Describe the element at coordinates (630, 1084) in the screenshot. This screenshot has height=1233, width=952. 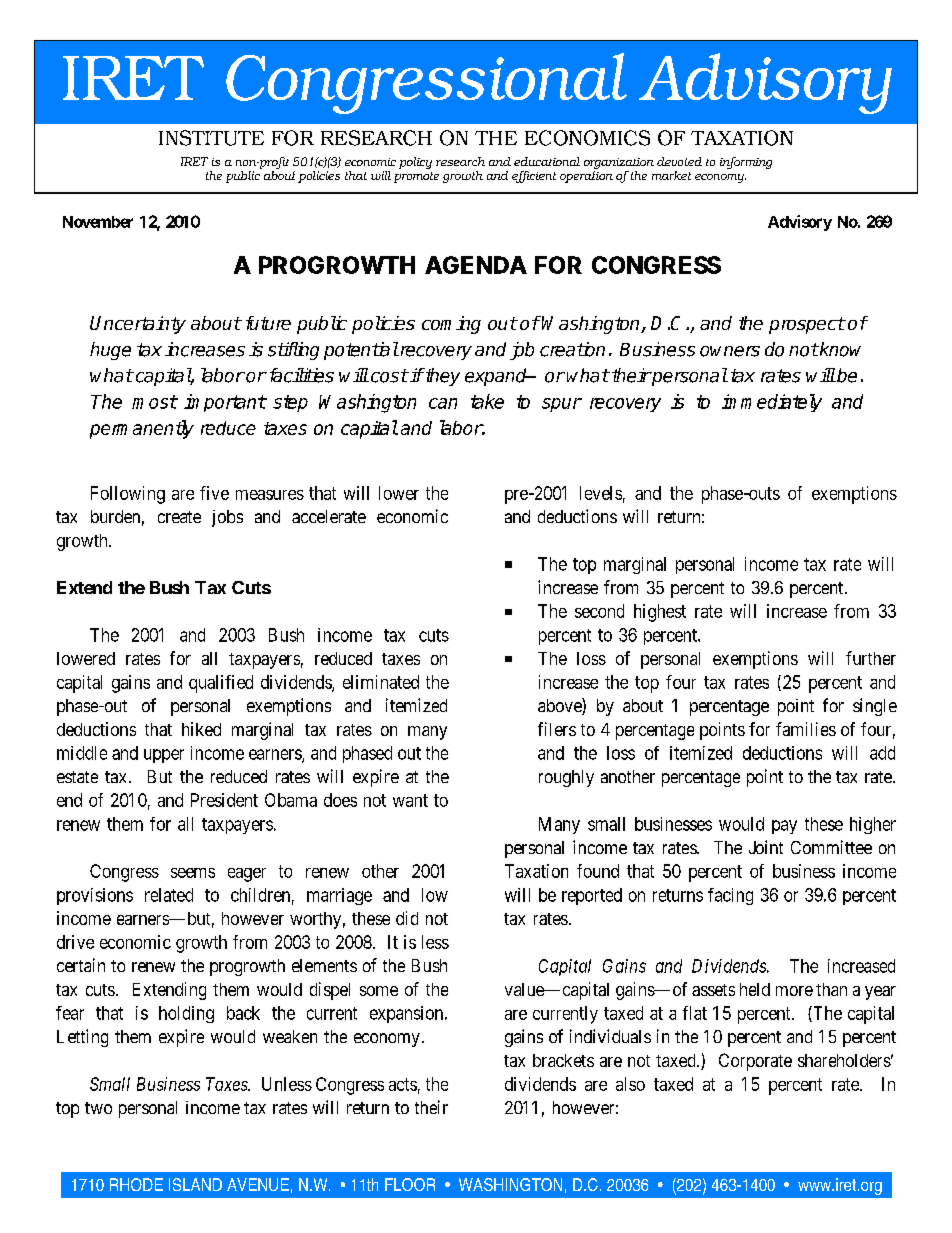
I see `also` at that location.
